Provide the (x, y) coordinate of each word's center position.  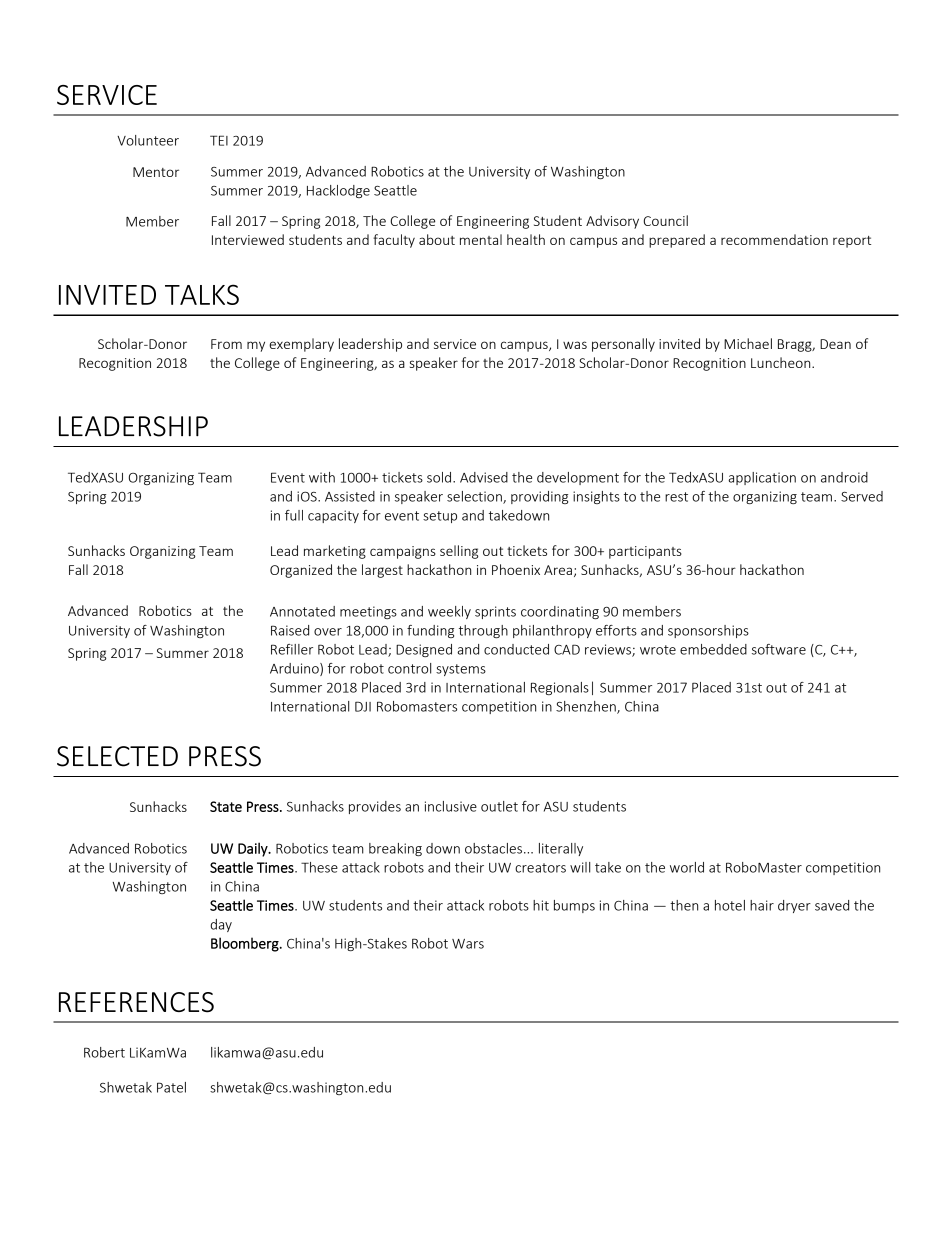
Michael (748, 343)
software (779, 649)
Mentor (156, 172)
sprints (495, 612)
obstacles (493, 848)
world (687, 867)
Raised (290, 630)
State (226, 806)
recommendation (774, 239)
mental (481, 239)
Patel (171, 1087)
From (226, 344)
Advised (484, 477)
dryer (794, 906)
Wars (468, 944)
